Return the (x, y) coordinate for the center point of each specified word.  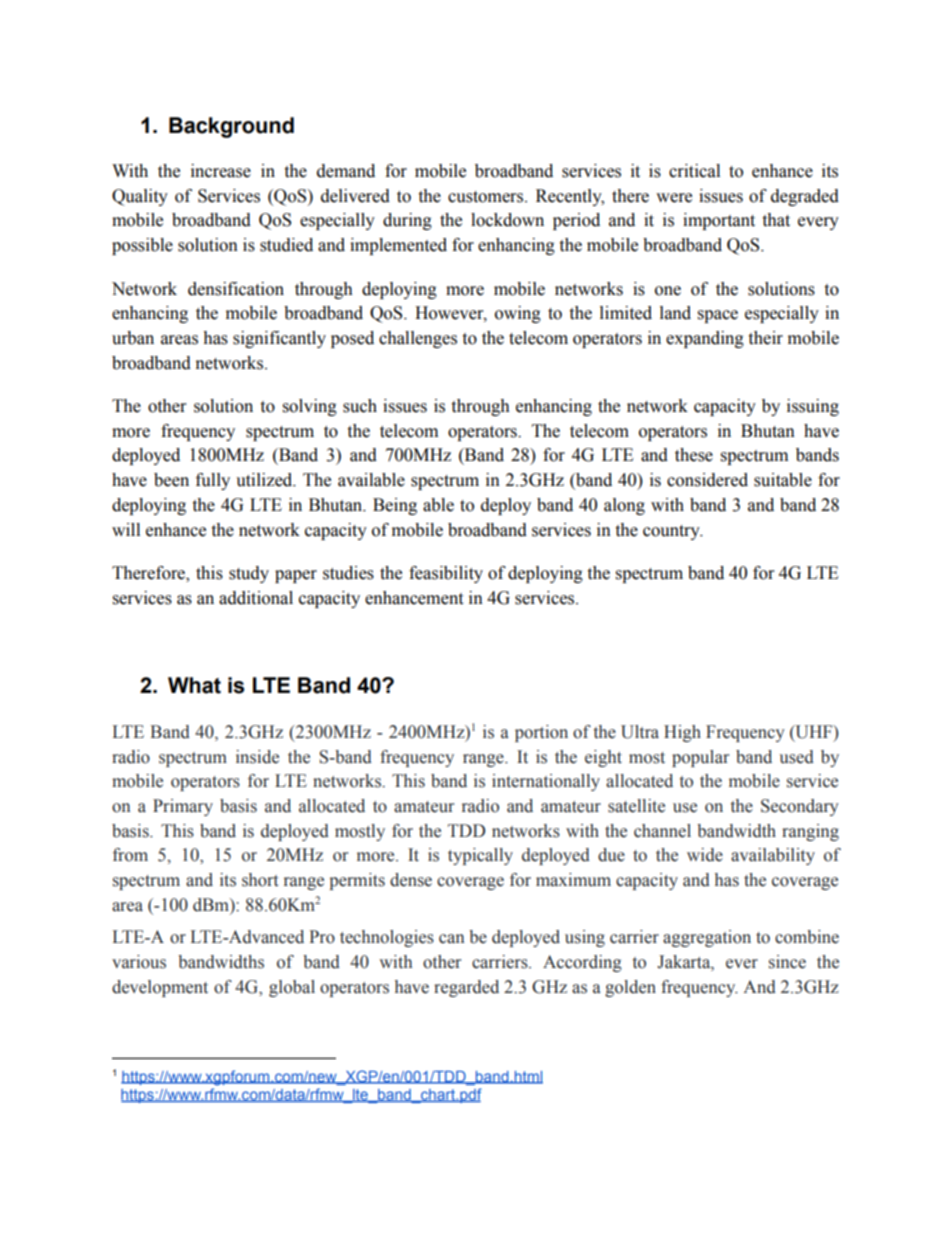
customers (487, 197)
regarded (466, 988)
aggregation (707, 938)
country (672, 532)
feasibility (446, 574)
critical (694, 171)
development (160, 988)
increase (221, 171)
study (249, 574)
